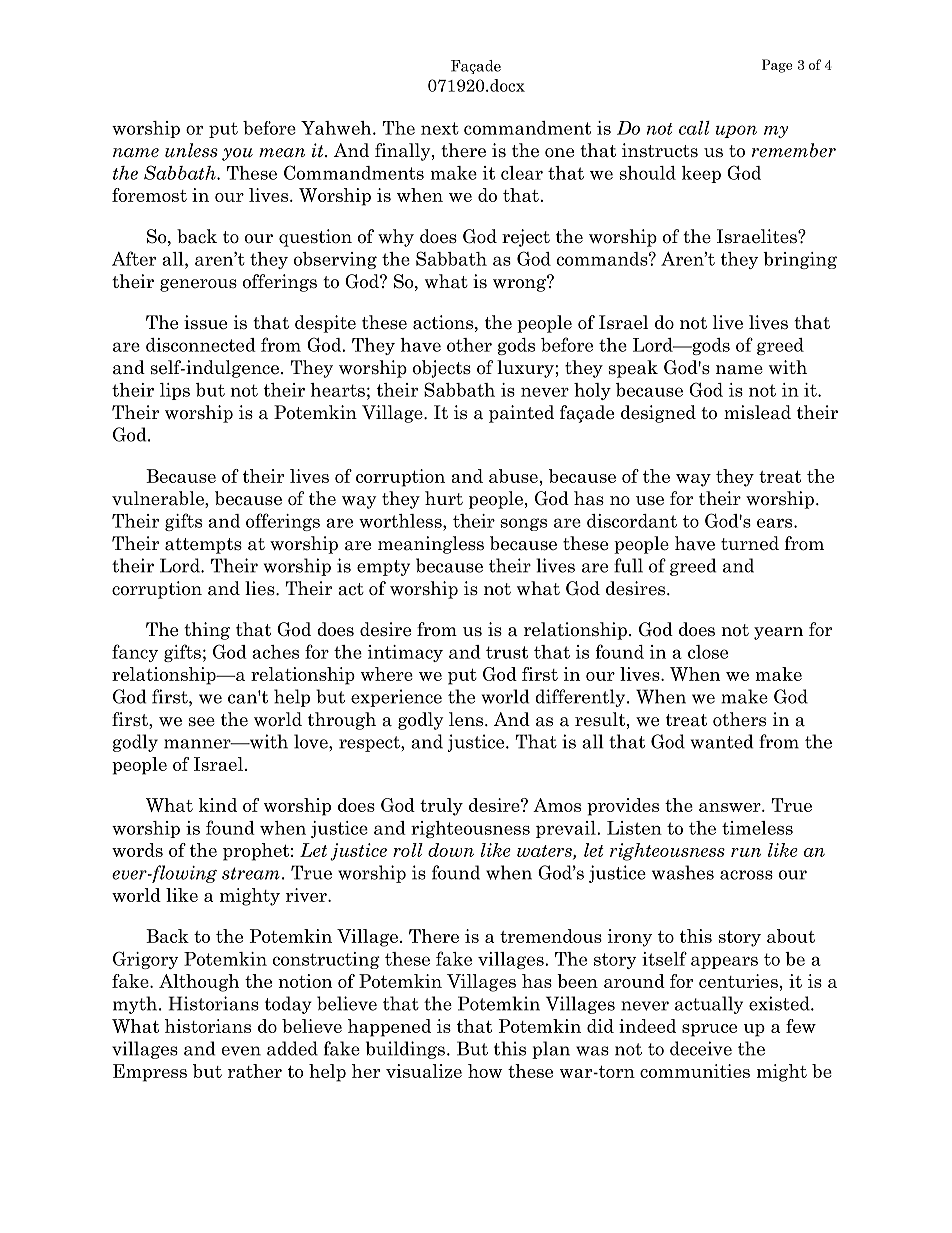 The image size is (952, 1233). Describe the element at coordinates (757, 412) in the screenshot. I see `mislead` at that location.
